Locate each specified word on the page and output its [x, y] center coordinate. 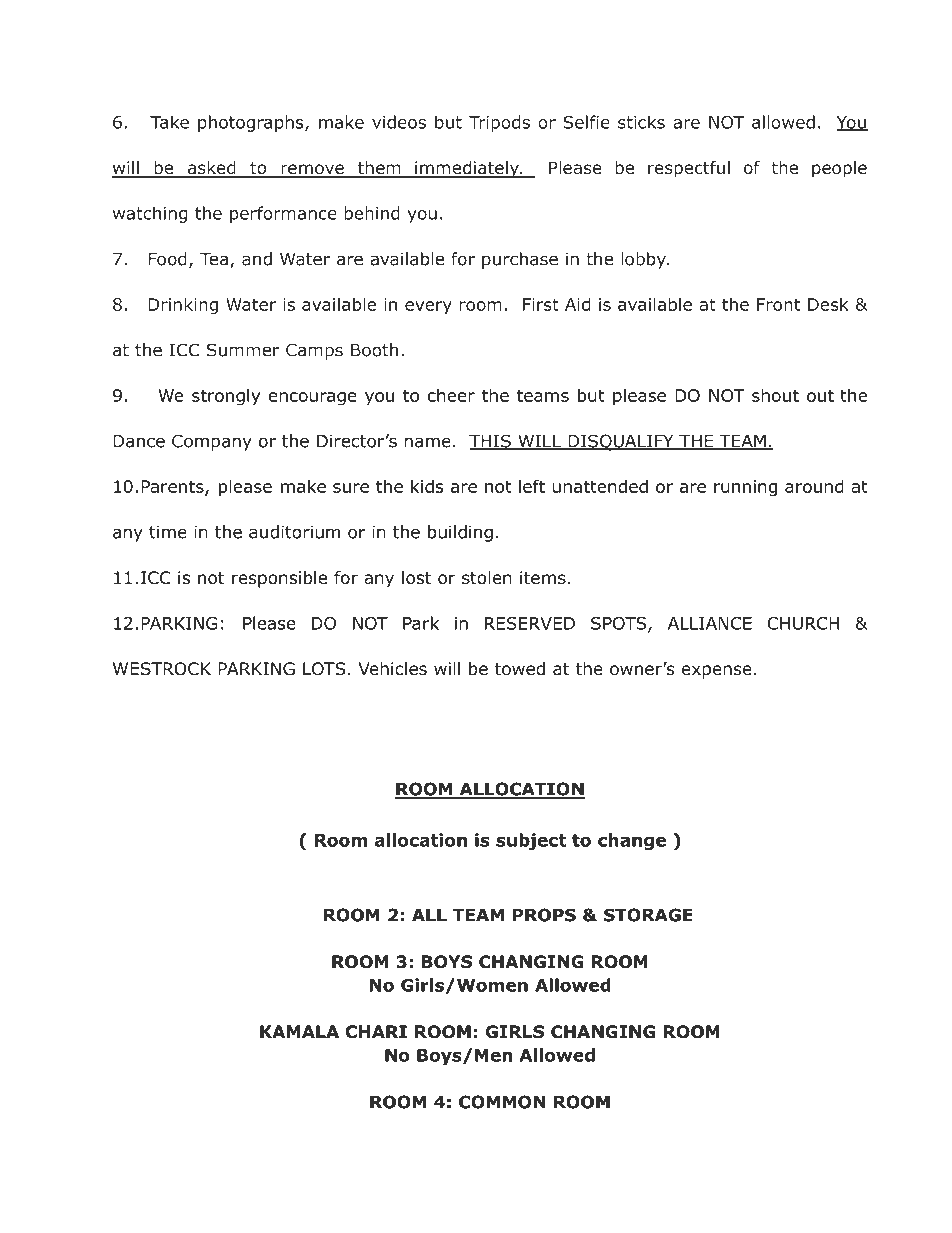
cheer [451, 395]
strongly [226, 397]
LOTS [324, 669]
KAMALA [299, 1031]
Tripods [499, 123]
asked [211, 169]
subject [531, 841]
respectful [689, 169]
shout [775, 395]
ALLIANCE [710, 623]
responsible [279, 579]
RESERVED [530, 623]
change [632, 841]
